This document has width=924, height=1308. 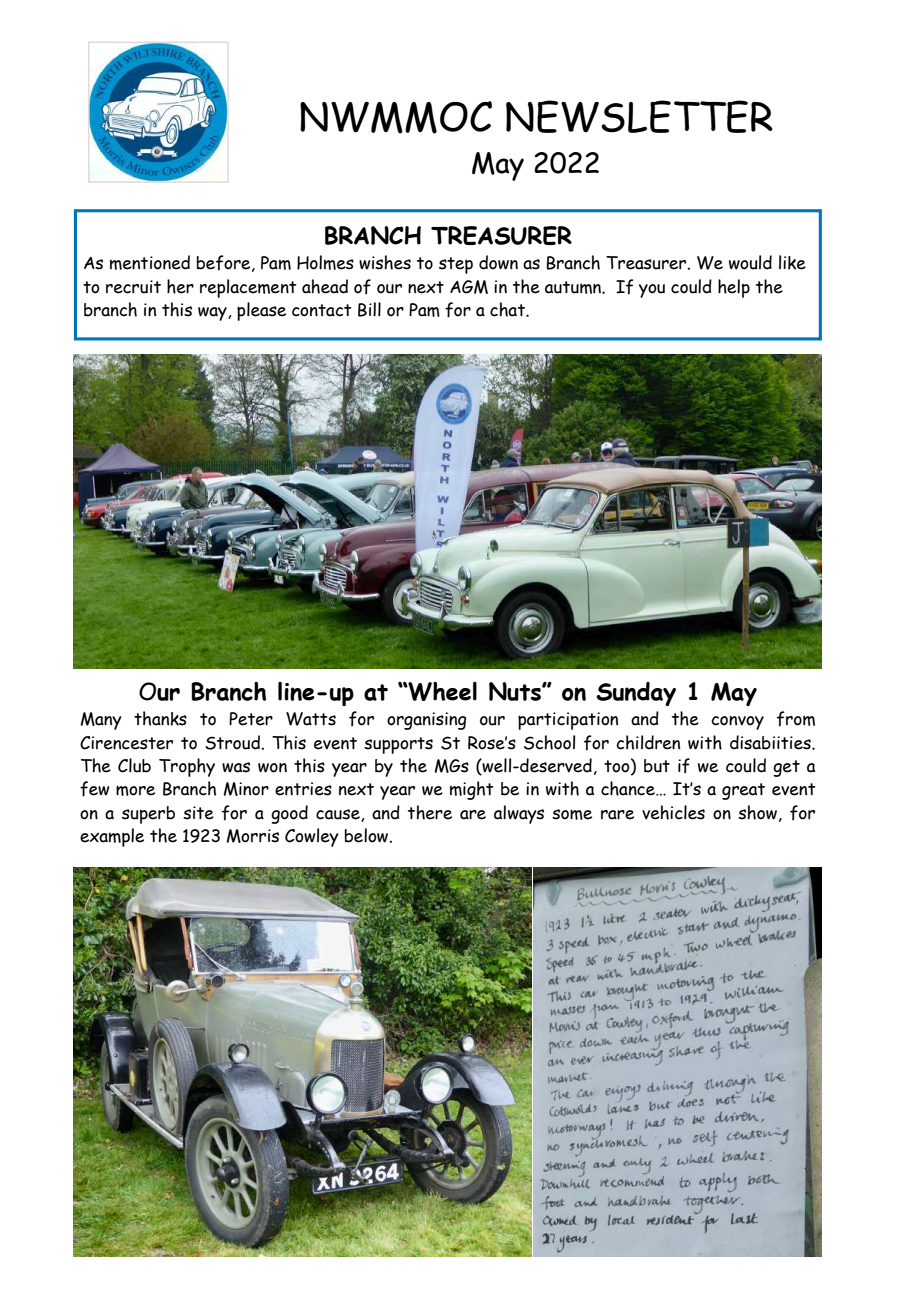 I want to click on Sunday, so click(x=636, y=694).
